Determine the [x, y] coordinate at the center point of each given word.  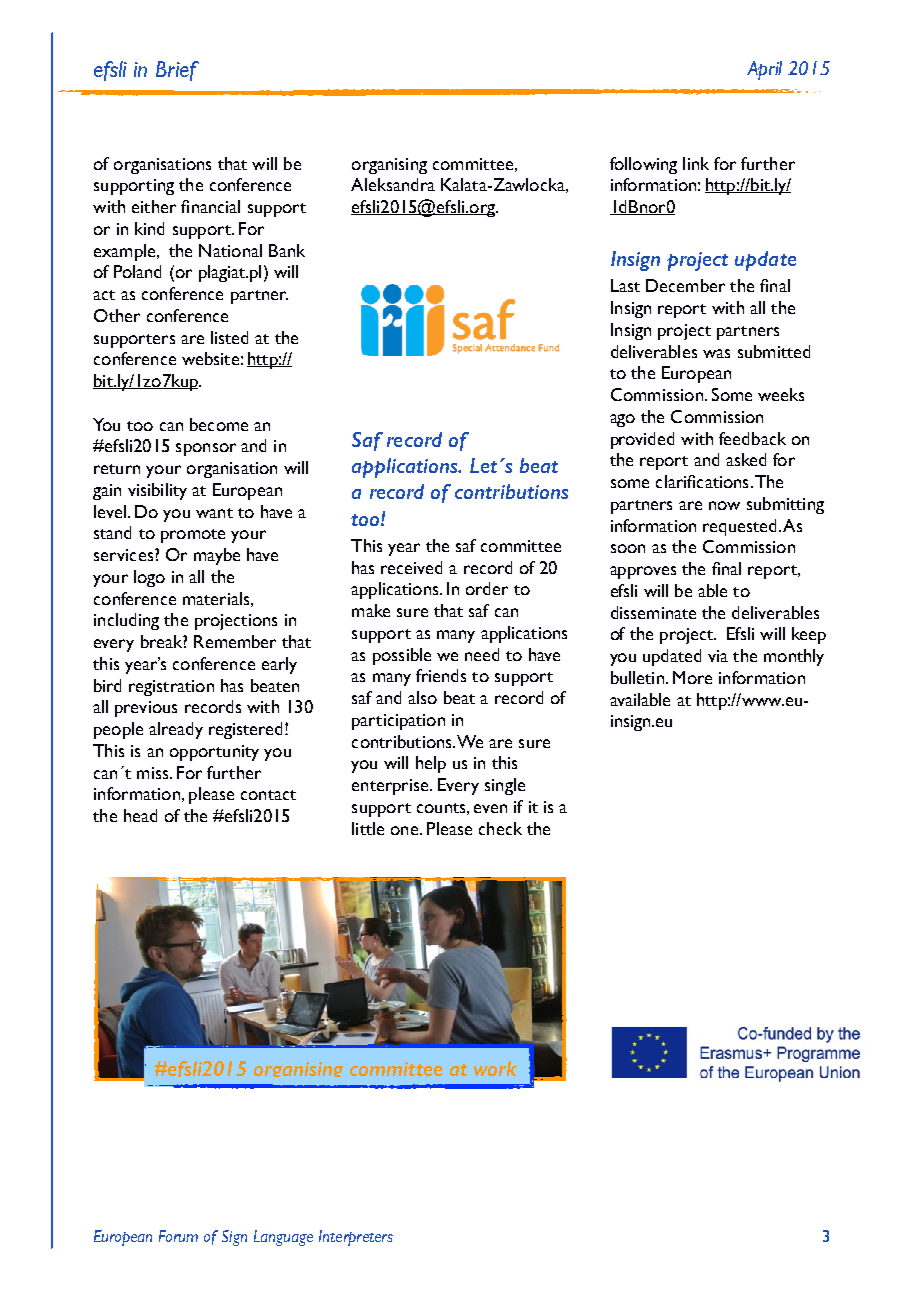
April [764, 70]
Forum [178, 1236]
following [643, 165]
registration [171, 688]
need [482, 654]
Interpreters [356, 1238]
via [718, 656]
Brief [177, 71]
